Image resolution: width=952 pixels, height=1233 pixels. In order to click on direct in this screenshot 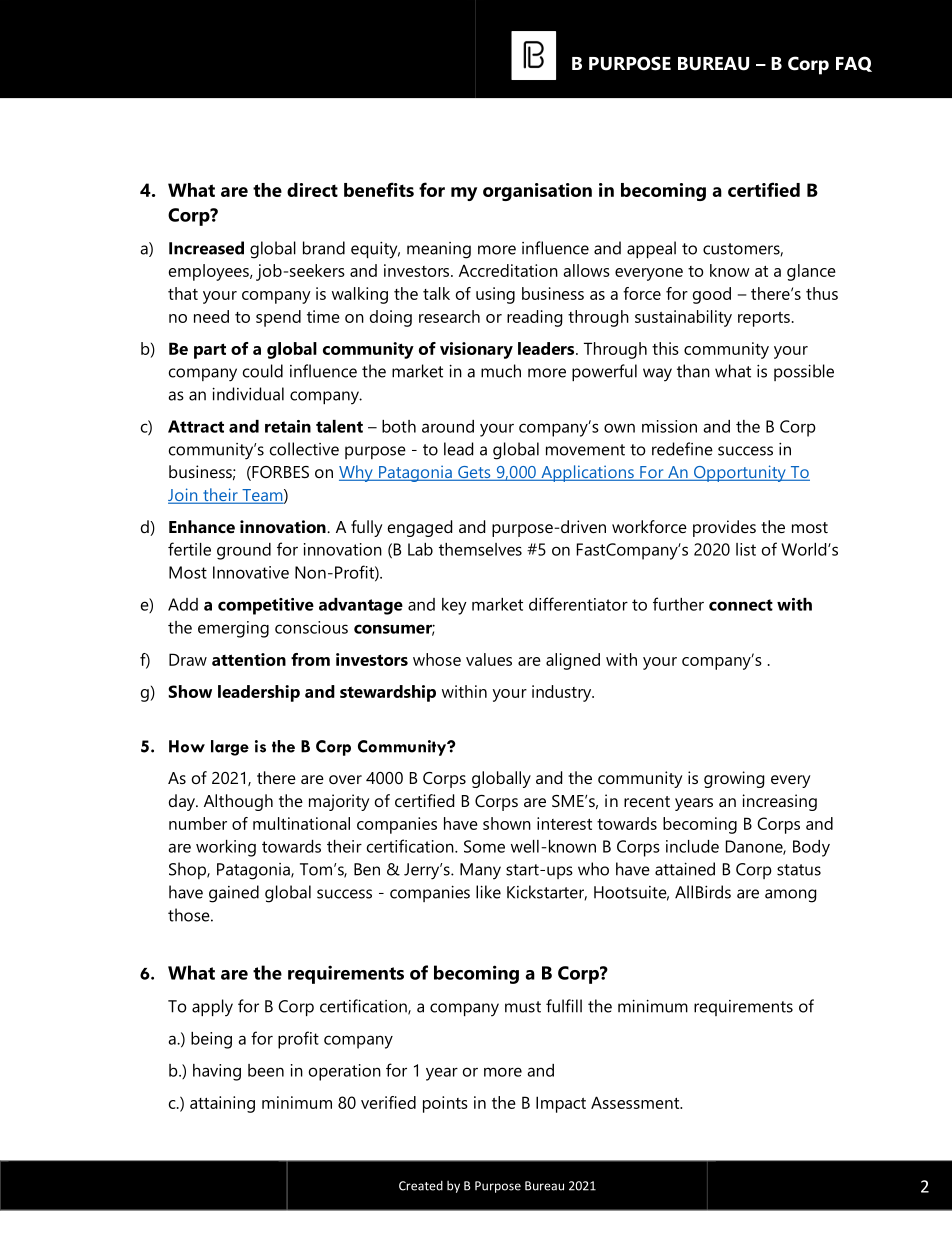, I will do `click(312, 190)`.
